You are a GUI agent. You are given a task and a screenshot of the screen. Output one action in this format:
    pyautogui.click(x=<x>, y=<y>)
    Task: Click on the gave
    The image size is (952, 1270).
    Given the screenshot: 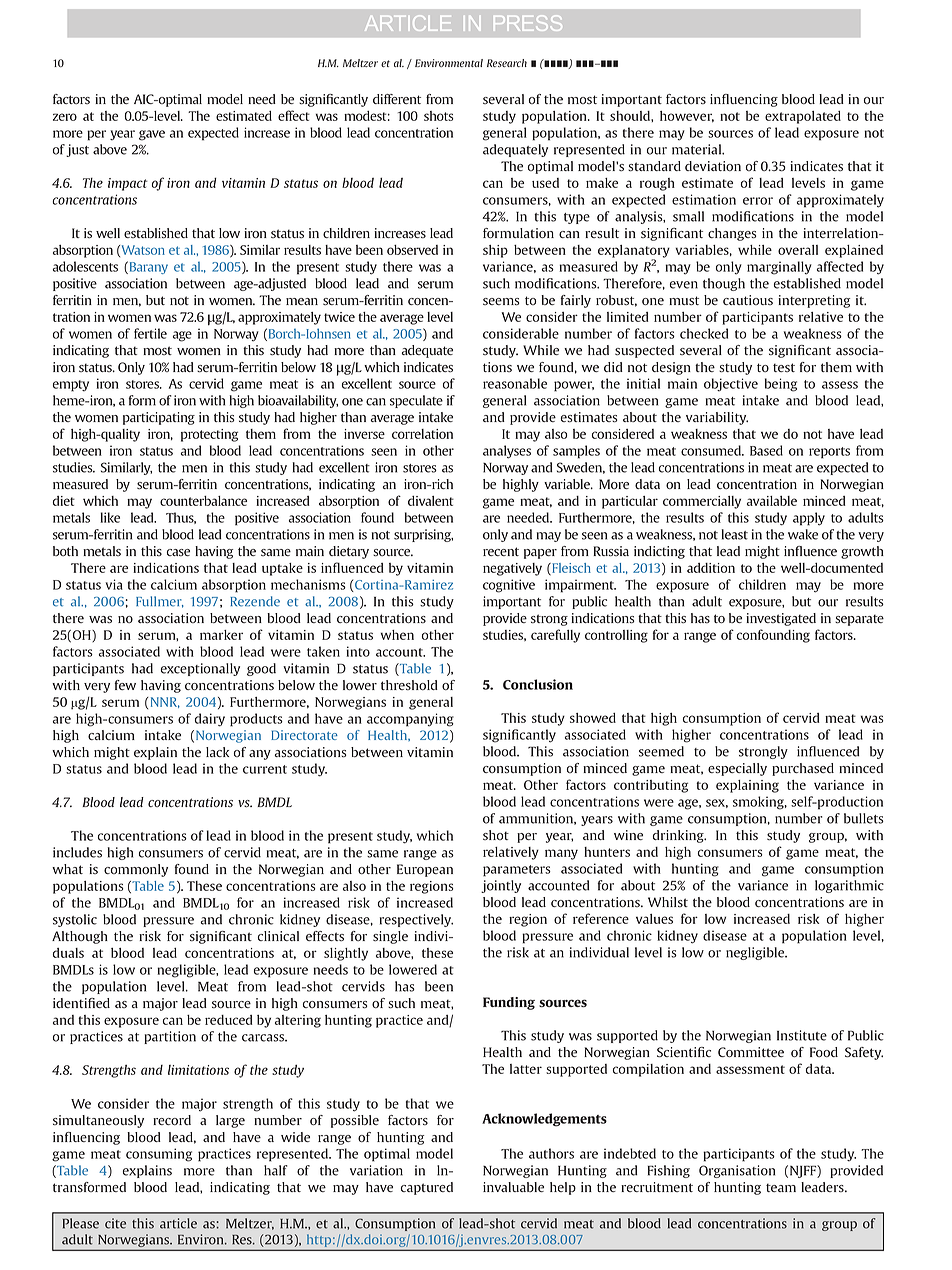 What is the action you would take?
    pyautogui.click(x=152, y=135)
